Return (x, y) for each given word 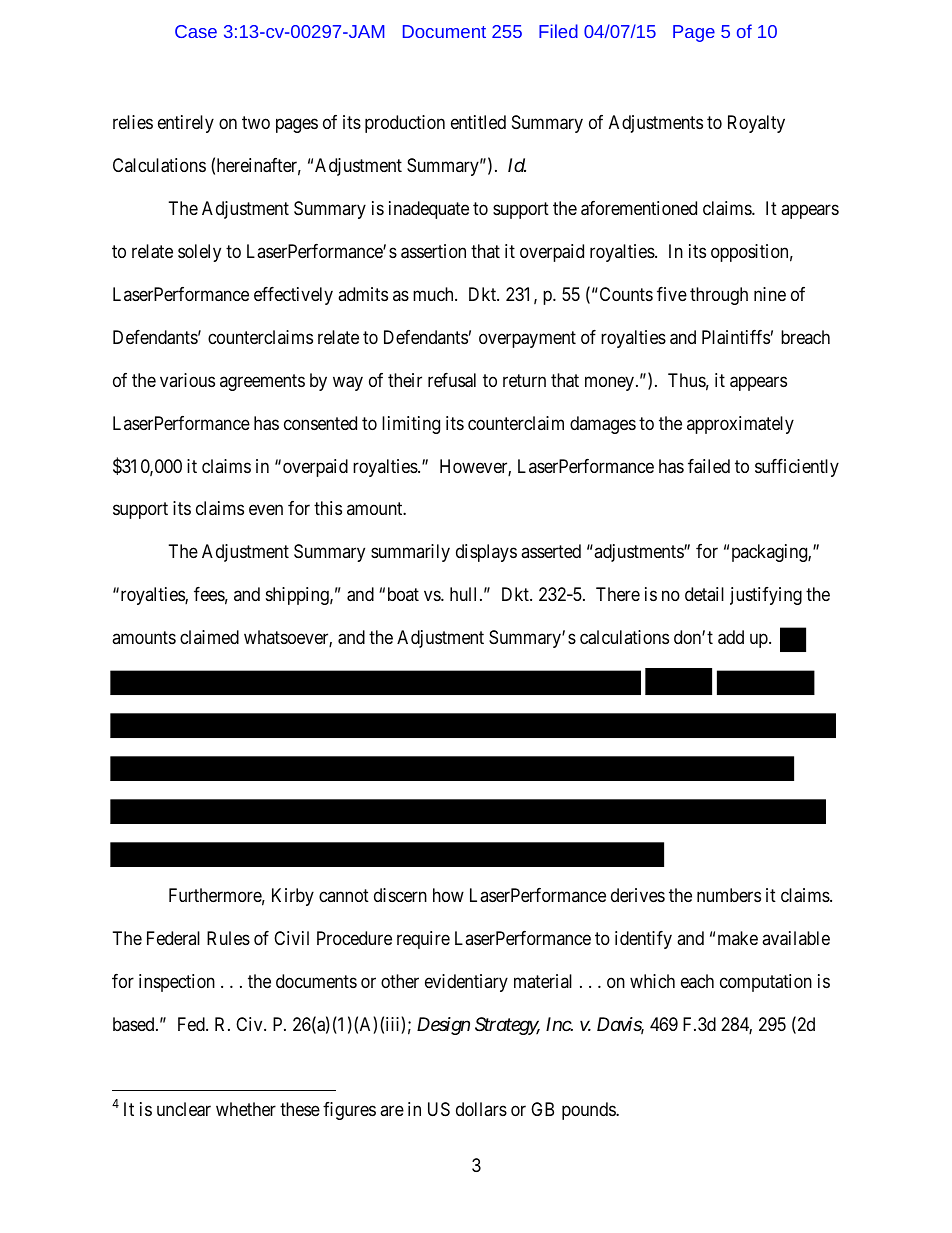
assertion (433, 251)
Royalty (756, 124)
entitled (478, 122)
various (187, 380)
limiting (411, 425)
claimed (209, 637)
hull (465, 594)
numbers (729, 895)
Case (196, 31)
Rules (228, 938)
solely (199, 253)
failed (709, 466)
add (731, 637)
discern (400, 895)
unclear (184, 1109)
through (719, 296)
